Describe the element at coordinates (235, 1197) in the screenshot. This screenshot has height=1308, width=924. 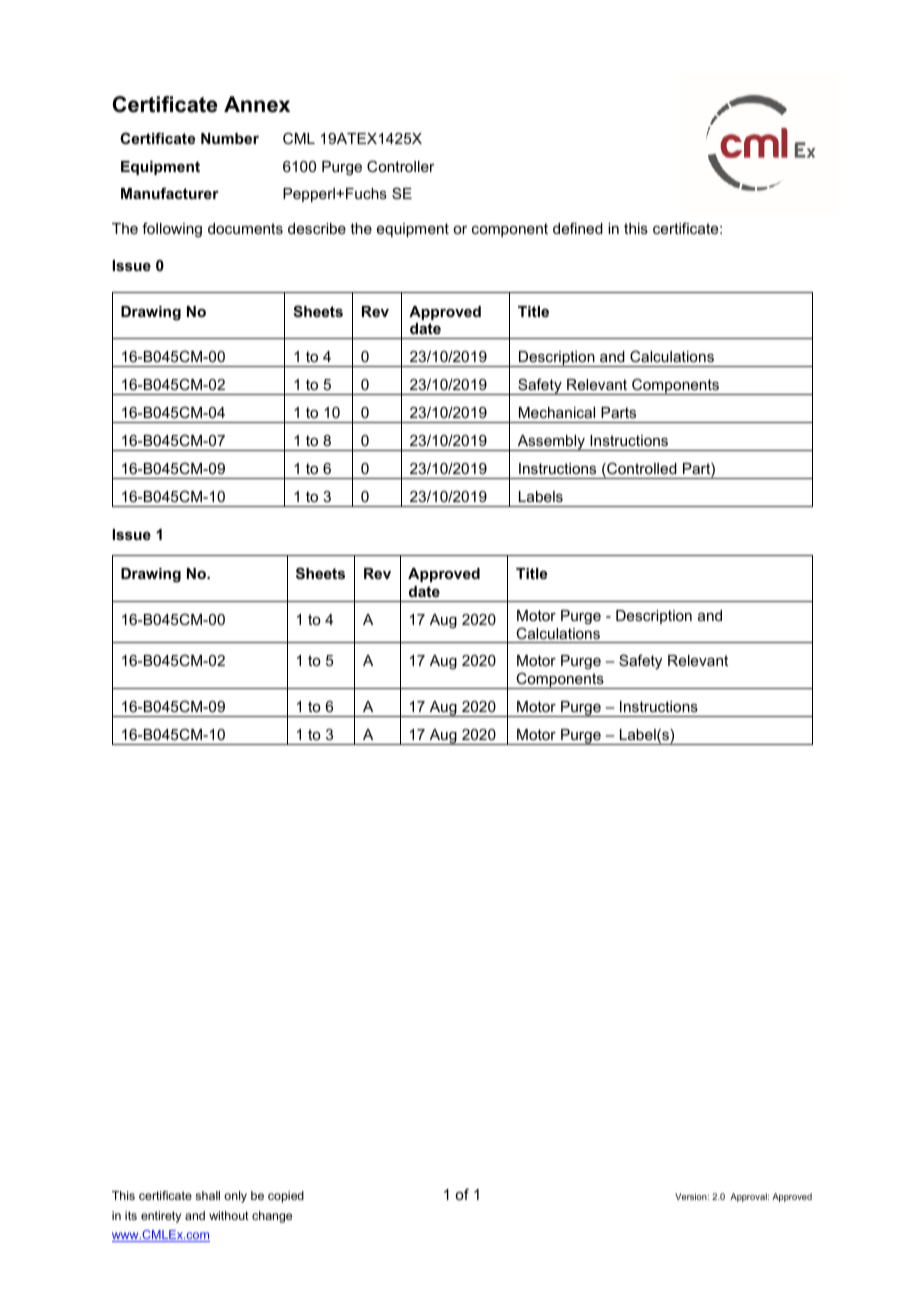
I see `only` at that location.
